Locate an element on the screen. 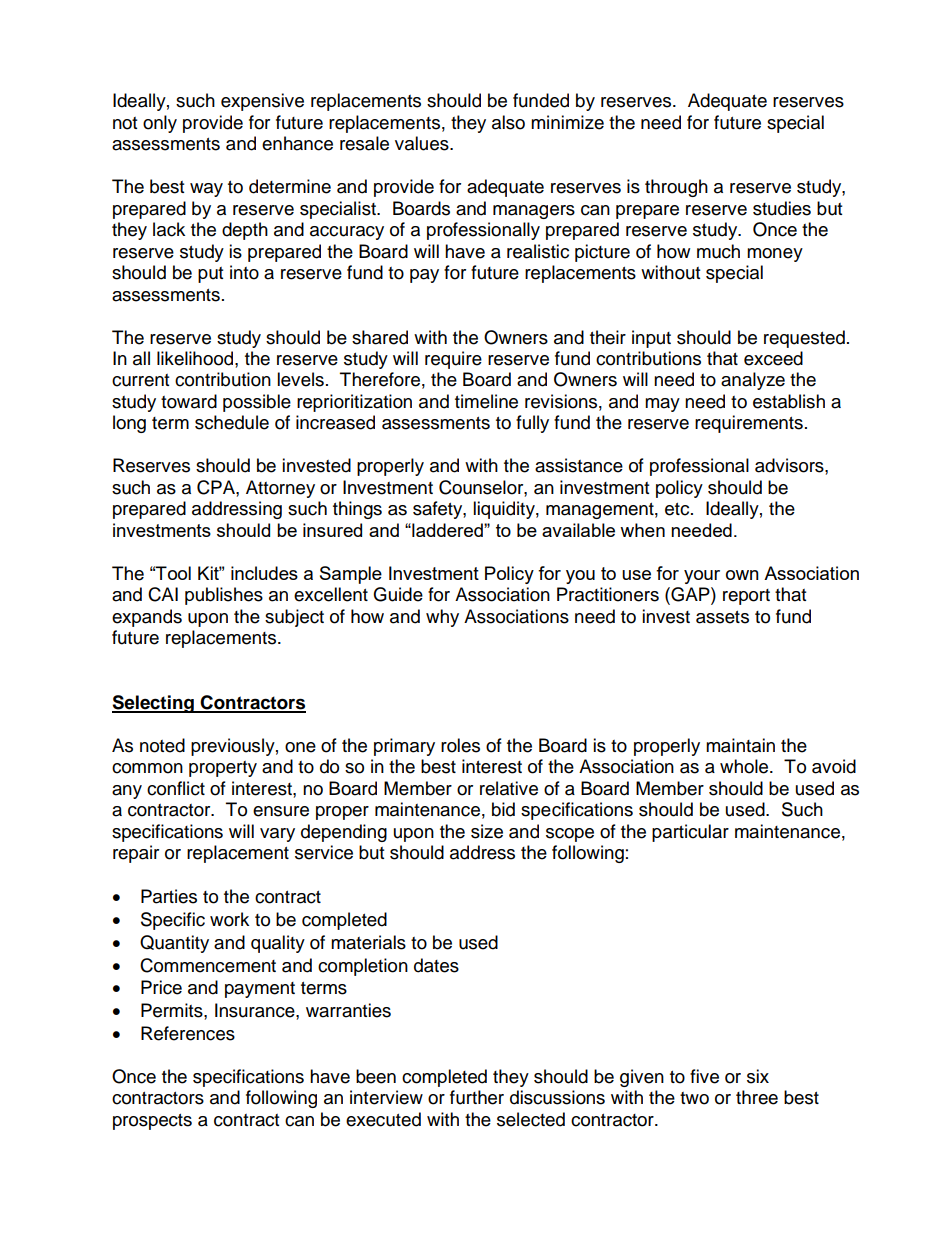 This screenshot has width=952, height=1233. only is located at coordinates (160, 124).
